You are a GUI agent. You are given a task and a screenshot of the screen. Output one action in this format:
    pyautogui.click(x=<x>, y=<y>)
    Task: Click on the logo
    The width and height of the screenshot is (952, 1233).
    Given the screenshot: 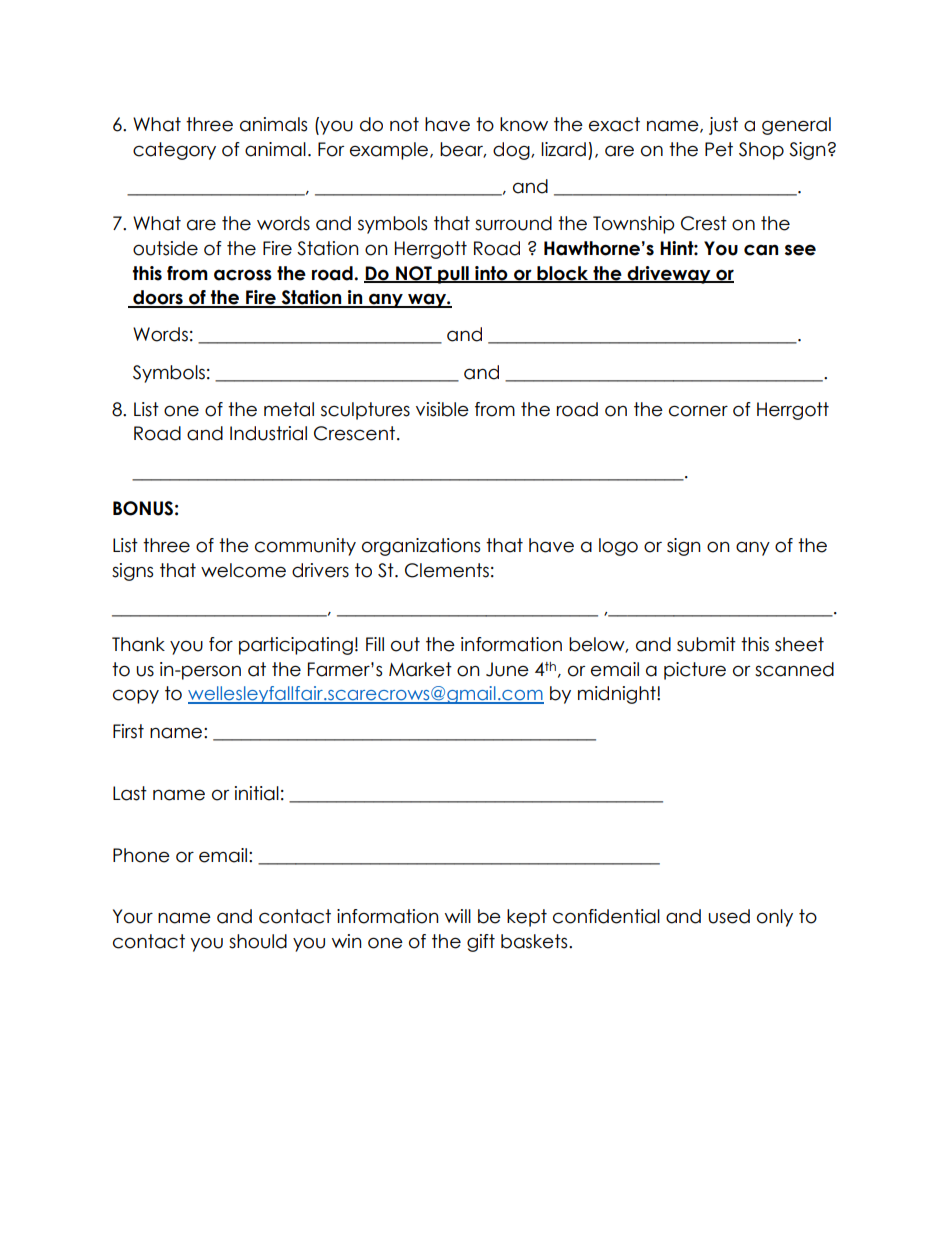 What is the action you would take?
    pyautogui.click(x=618, y=547)
